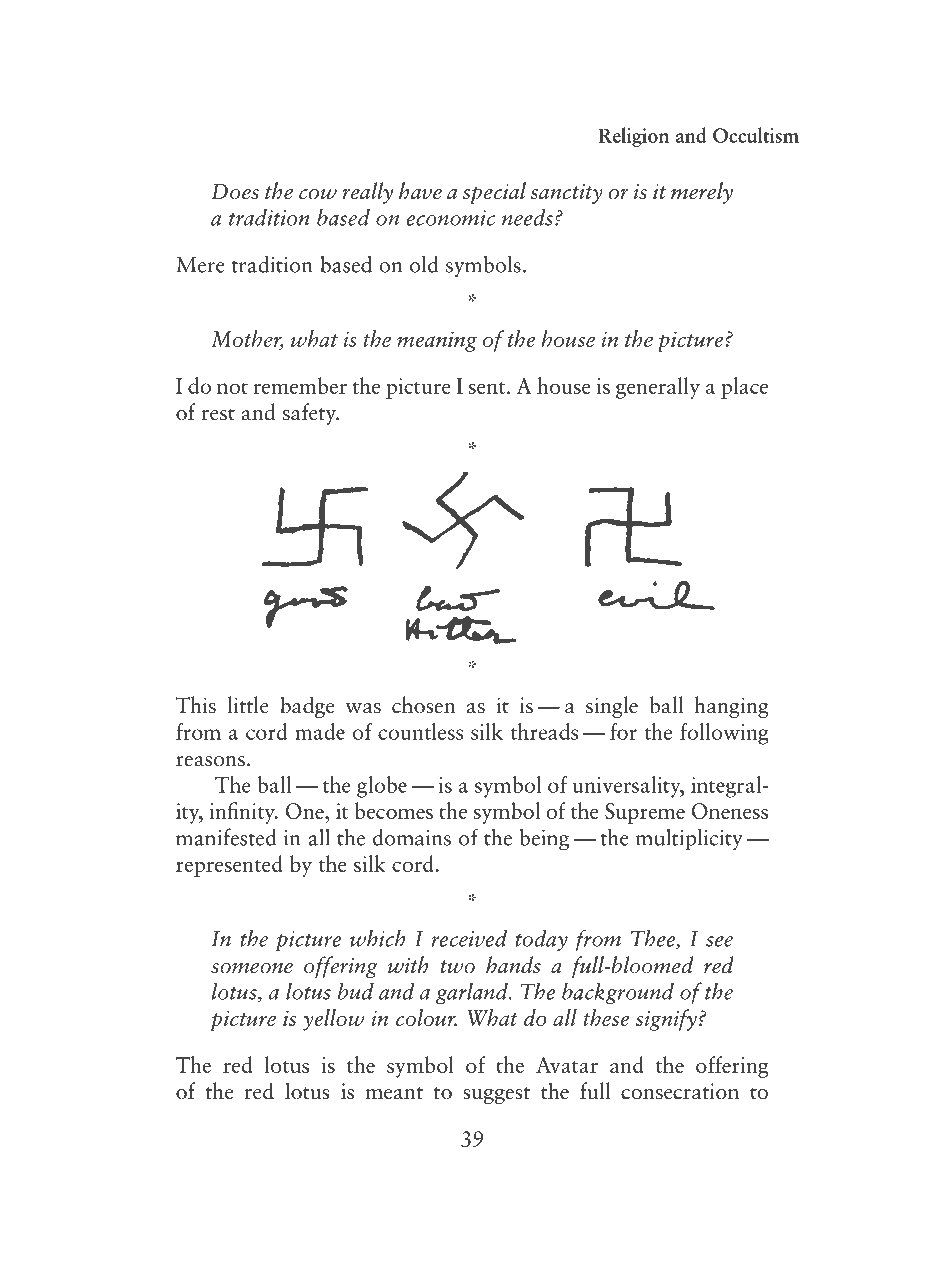 The width and height of the screenshot is (929, 1288). What do you see at coordinates (633, 137) in the screenshot?
I see `Religion` at bounding box center [633, 137].
